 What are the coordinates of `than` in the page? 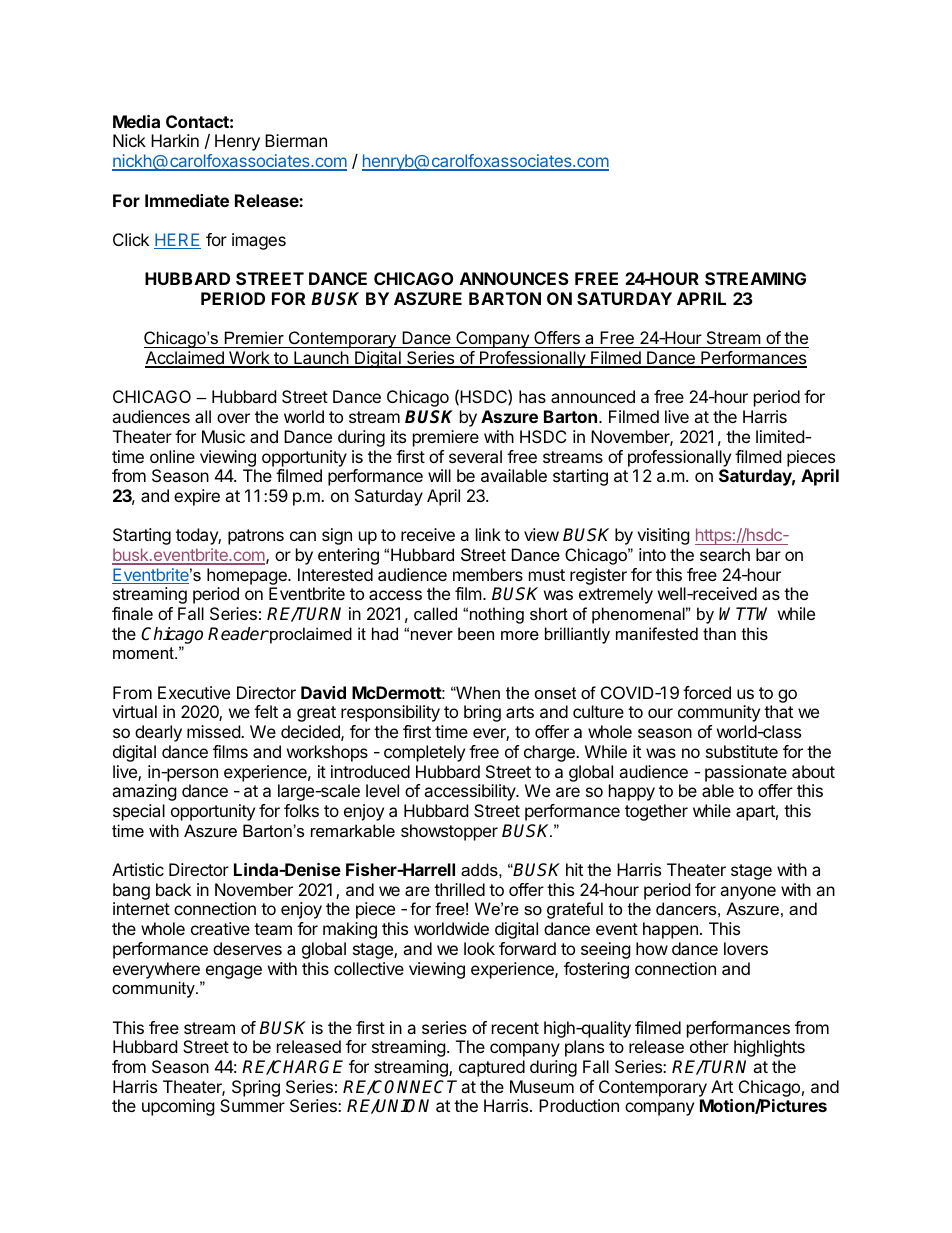 It's located at (719, 633).
